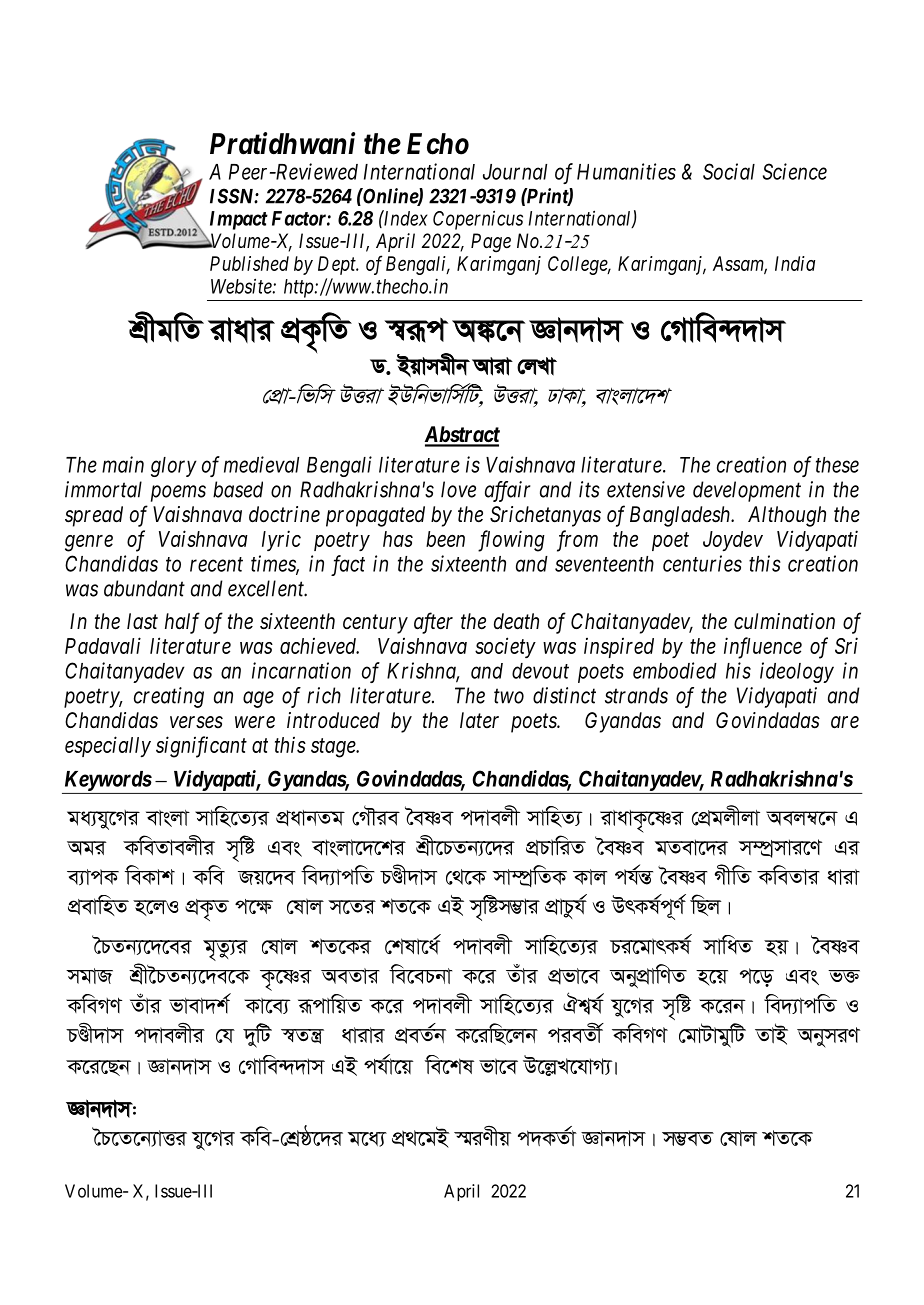 The image size is (924, 1305). What do you see at coordinates (174, 467) in the page?
I see `glory` at bounding box center [174, 467].
